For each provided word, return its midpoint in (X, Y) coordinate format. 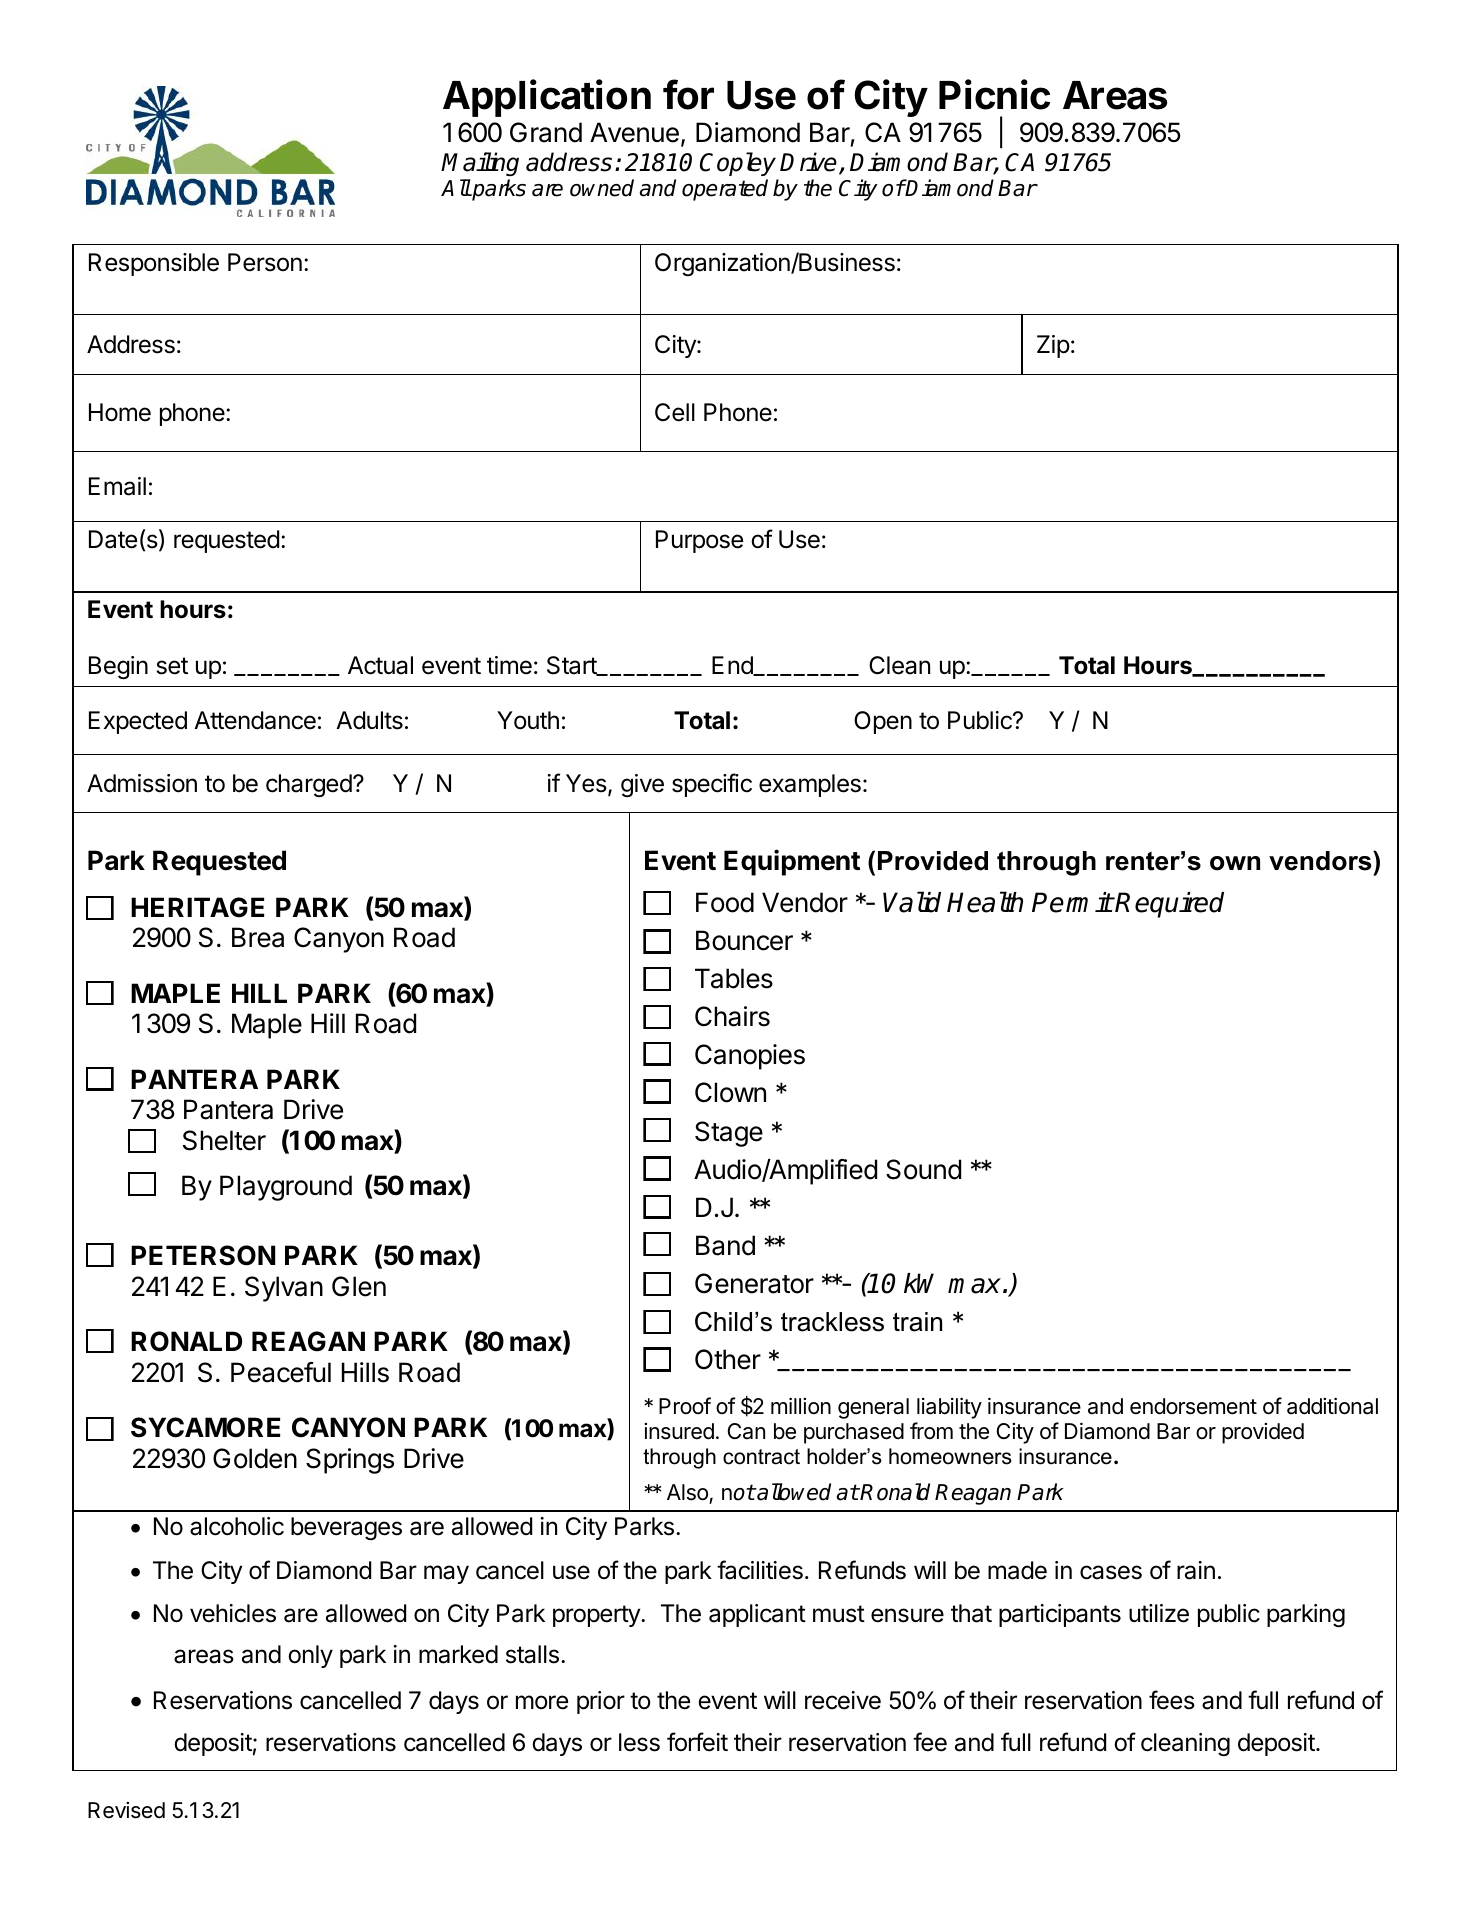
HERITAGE (197, 907)
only (310, 1656)
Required (1169, 905)
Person (265, 262)
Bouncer (744, 940)
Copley (738, 164)
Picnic (994, 94)
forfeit (697, 1742)
